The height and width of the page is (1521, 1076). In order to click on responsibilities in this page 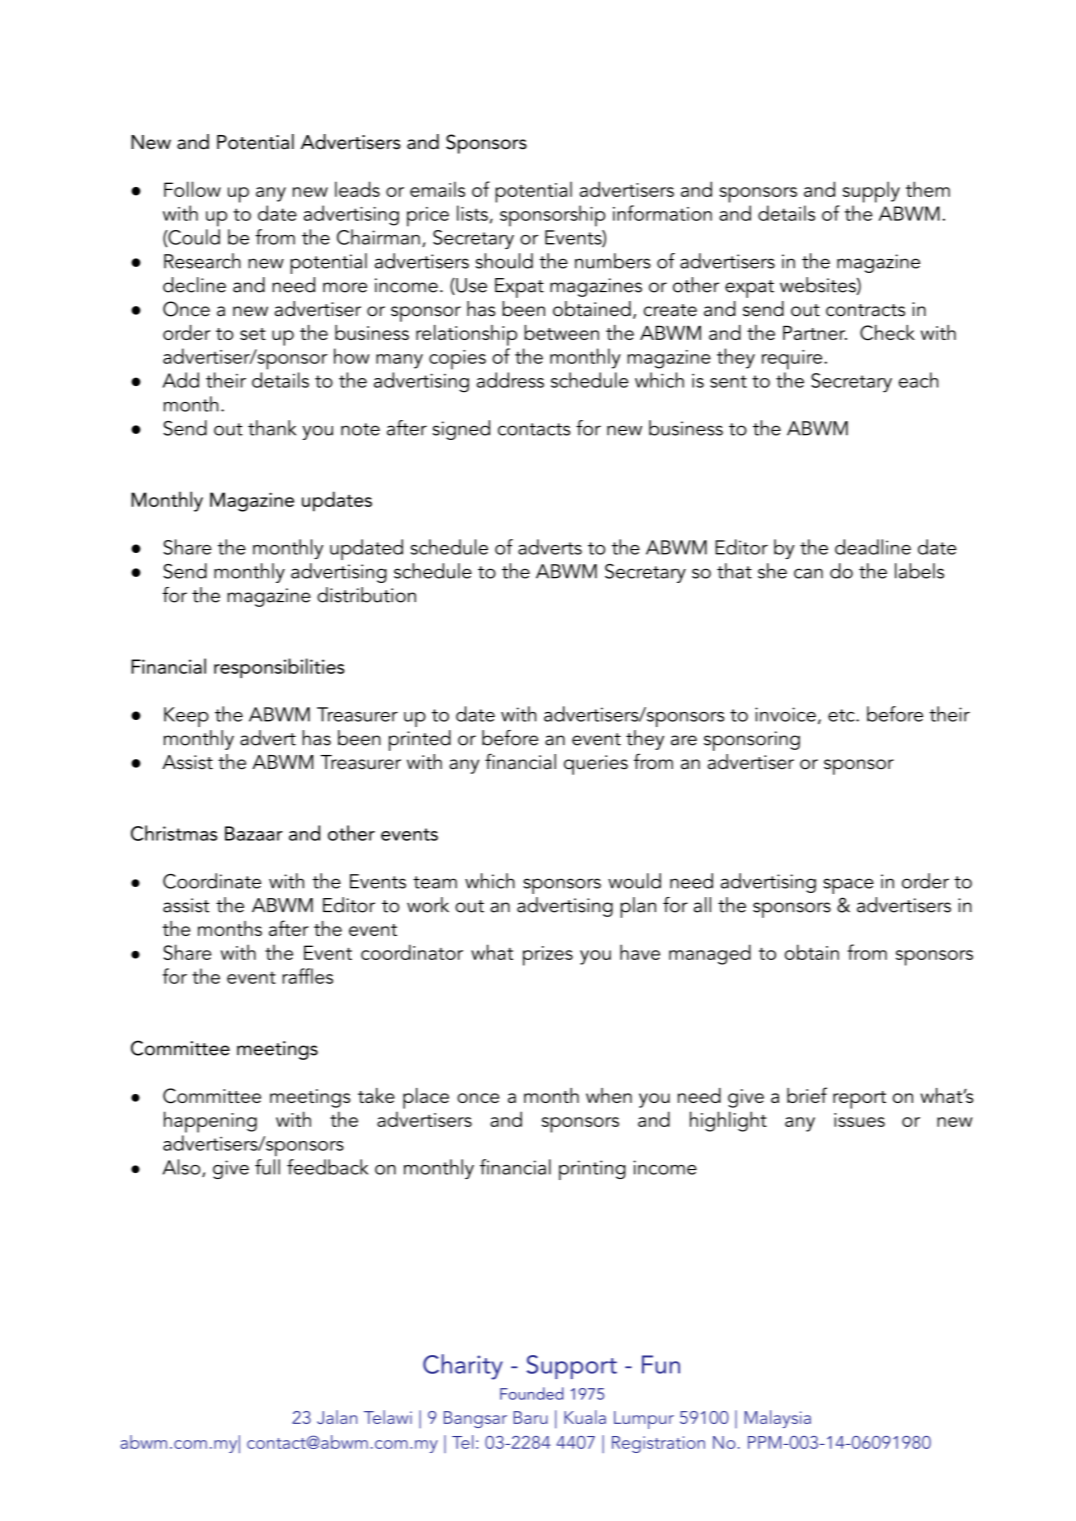, I will do `click(279, 668)`.
